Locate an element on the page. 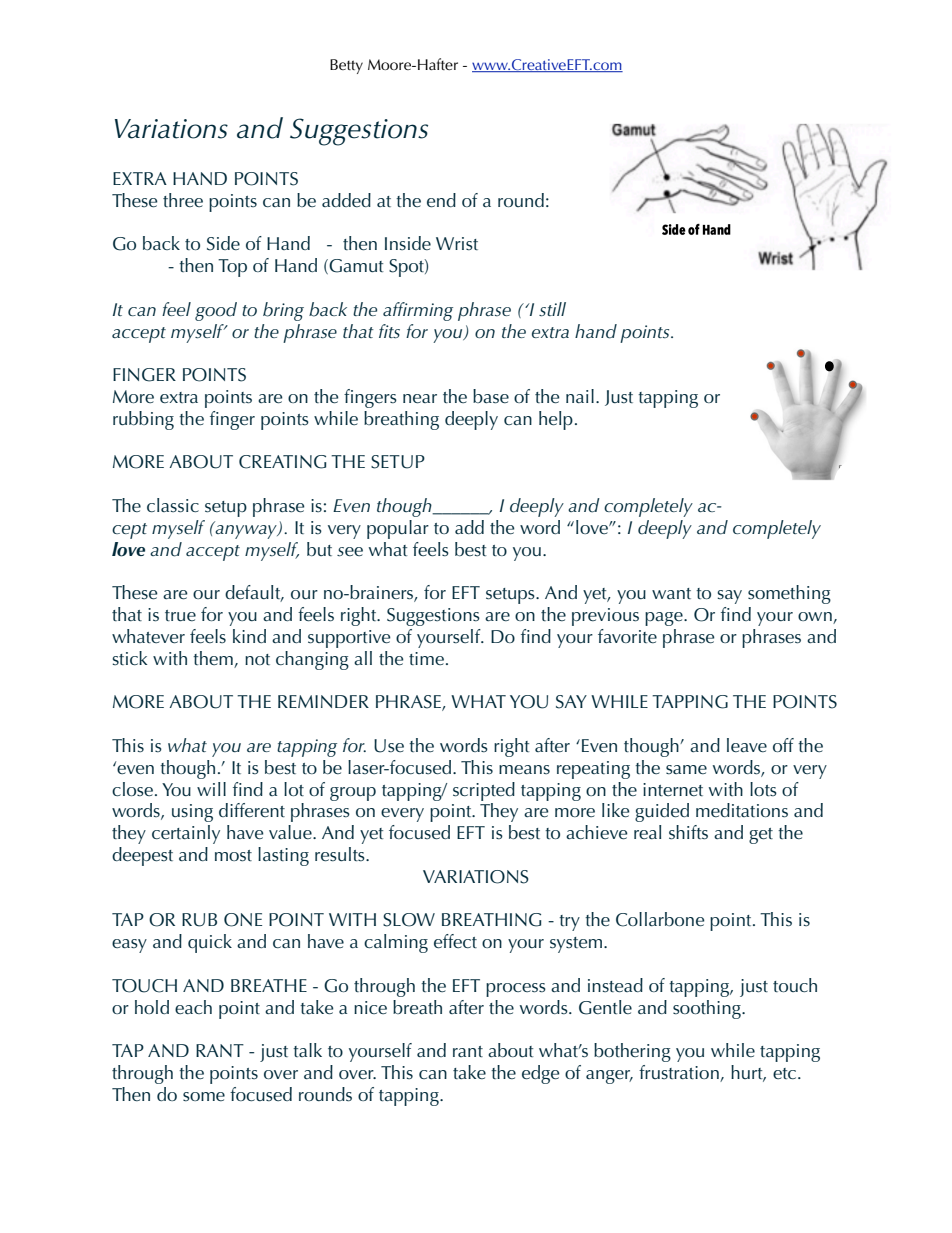  want is located at coordinates (671, 593).
